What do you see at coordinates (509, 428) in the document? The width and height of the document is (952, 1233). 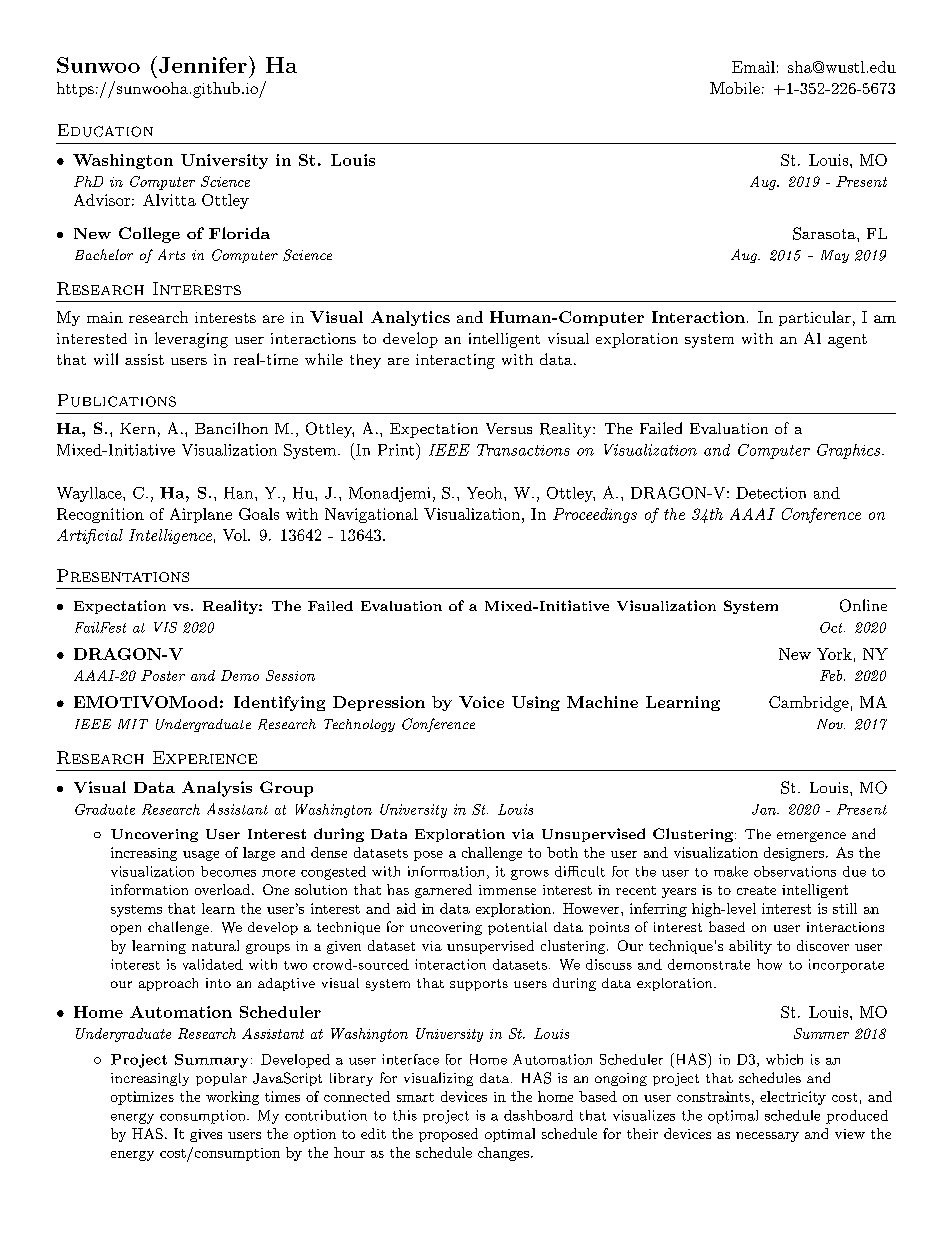 I see `Versus` at bounding box center [509, 428].
